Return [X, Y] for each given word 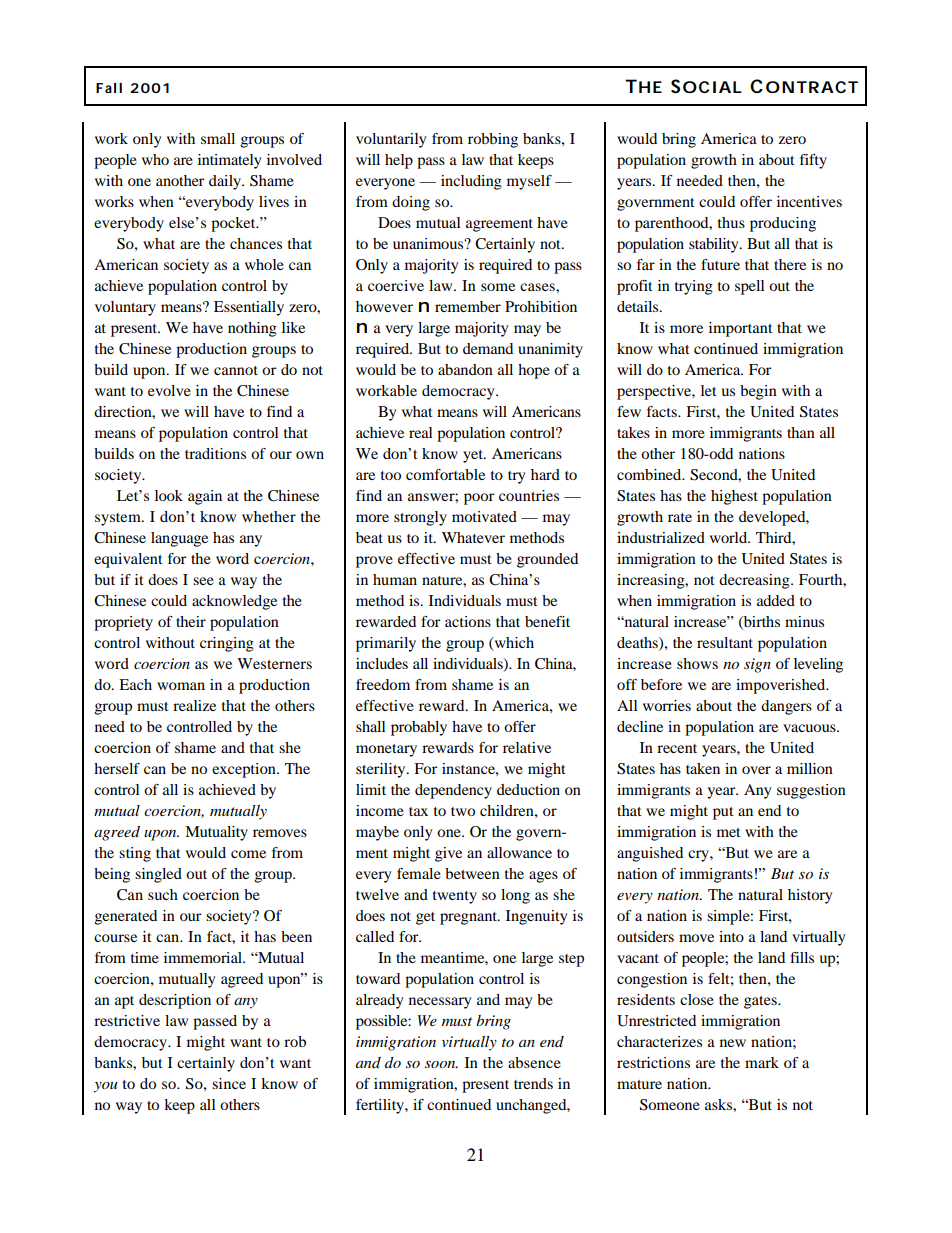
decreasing [755, 581]
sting [135, 854]
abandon [465, 369]
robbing [493, 140]
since [229, 1083]
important [741, 329]
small [218, 138]
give [448, 854]
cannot [236, 370]
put [723, 813]
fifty [813, 161]
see [203, 581]
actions [468, 621]
